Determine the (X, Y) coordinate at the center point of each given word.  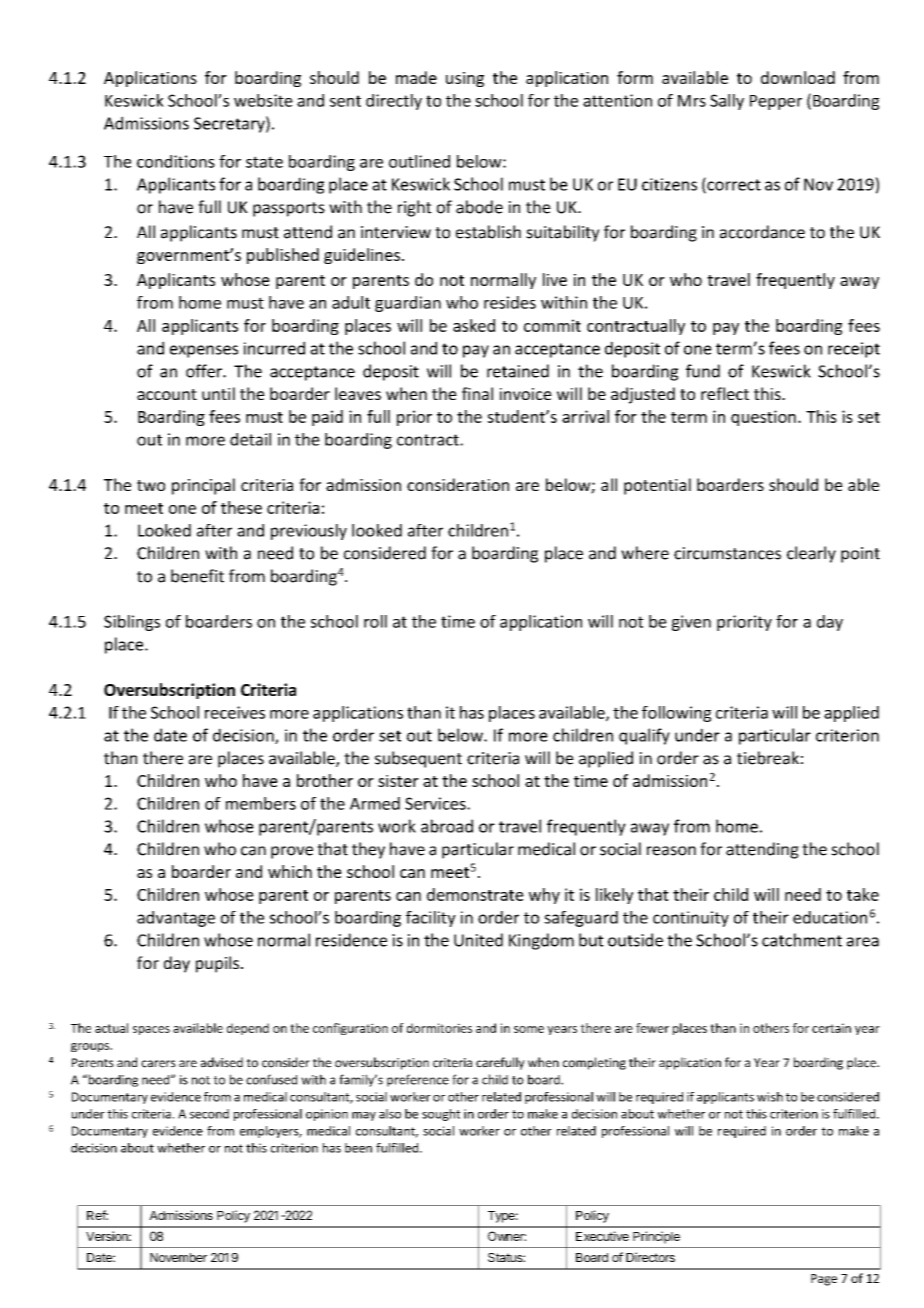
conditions (176, 161)
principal (203, 486)
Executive (602, 1236)
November (178, 1257)
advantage (176, 919)
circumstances (727, 553)
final (477, 393)
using (465, 79)
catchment (802, 940)
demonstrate (475, 894)
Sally (727, 102)
